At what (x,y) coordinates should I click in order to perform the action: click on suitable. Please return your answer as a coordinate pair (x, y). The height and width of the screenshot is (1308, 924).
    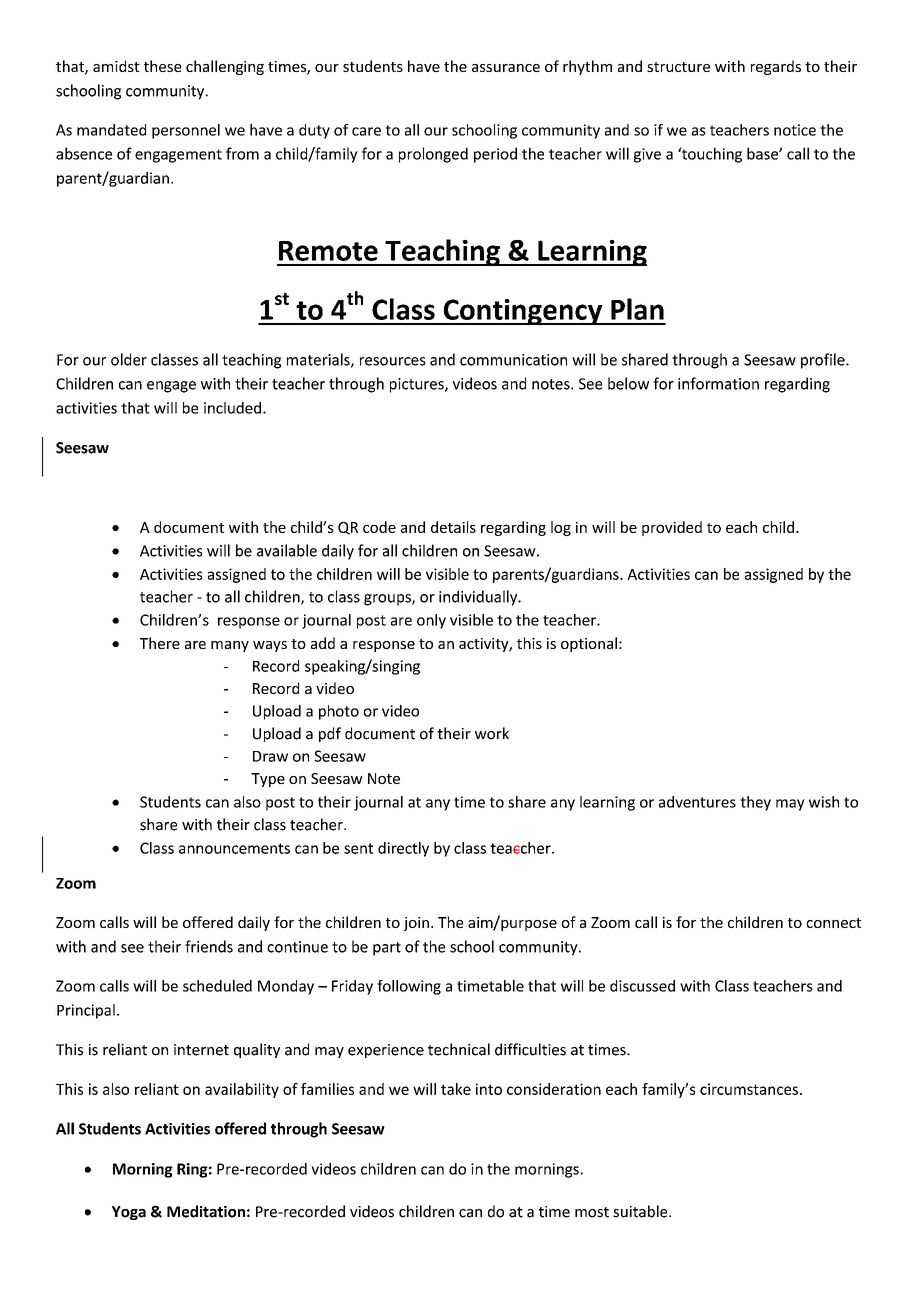
    Looking at the image, I should click on (641, 1211).
